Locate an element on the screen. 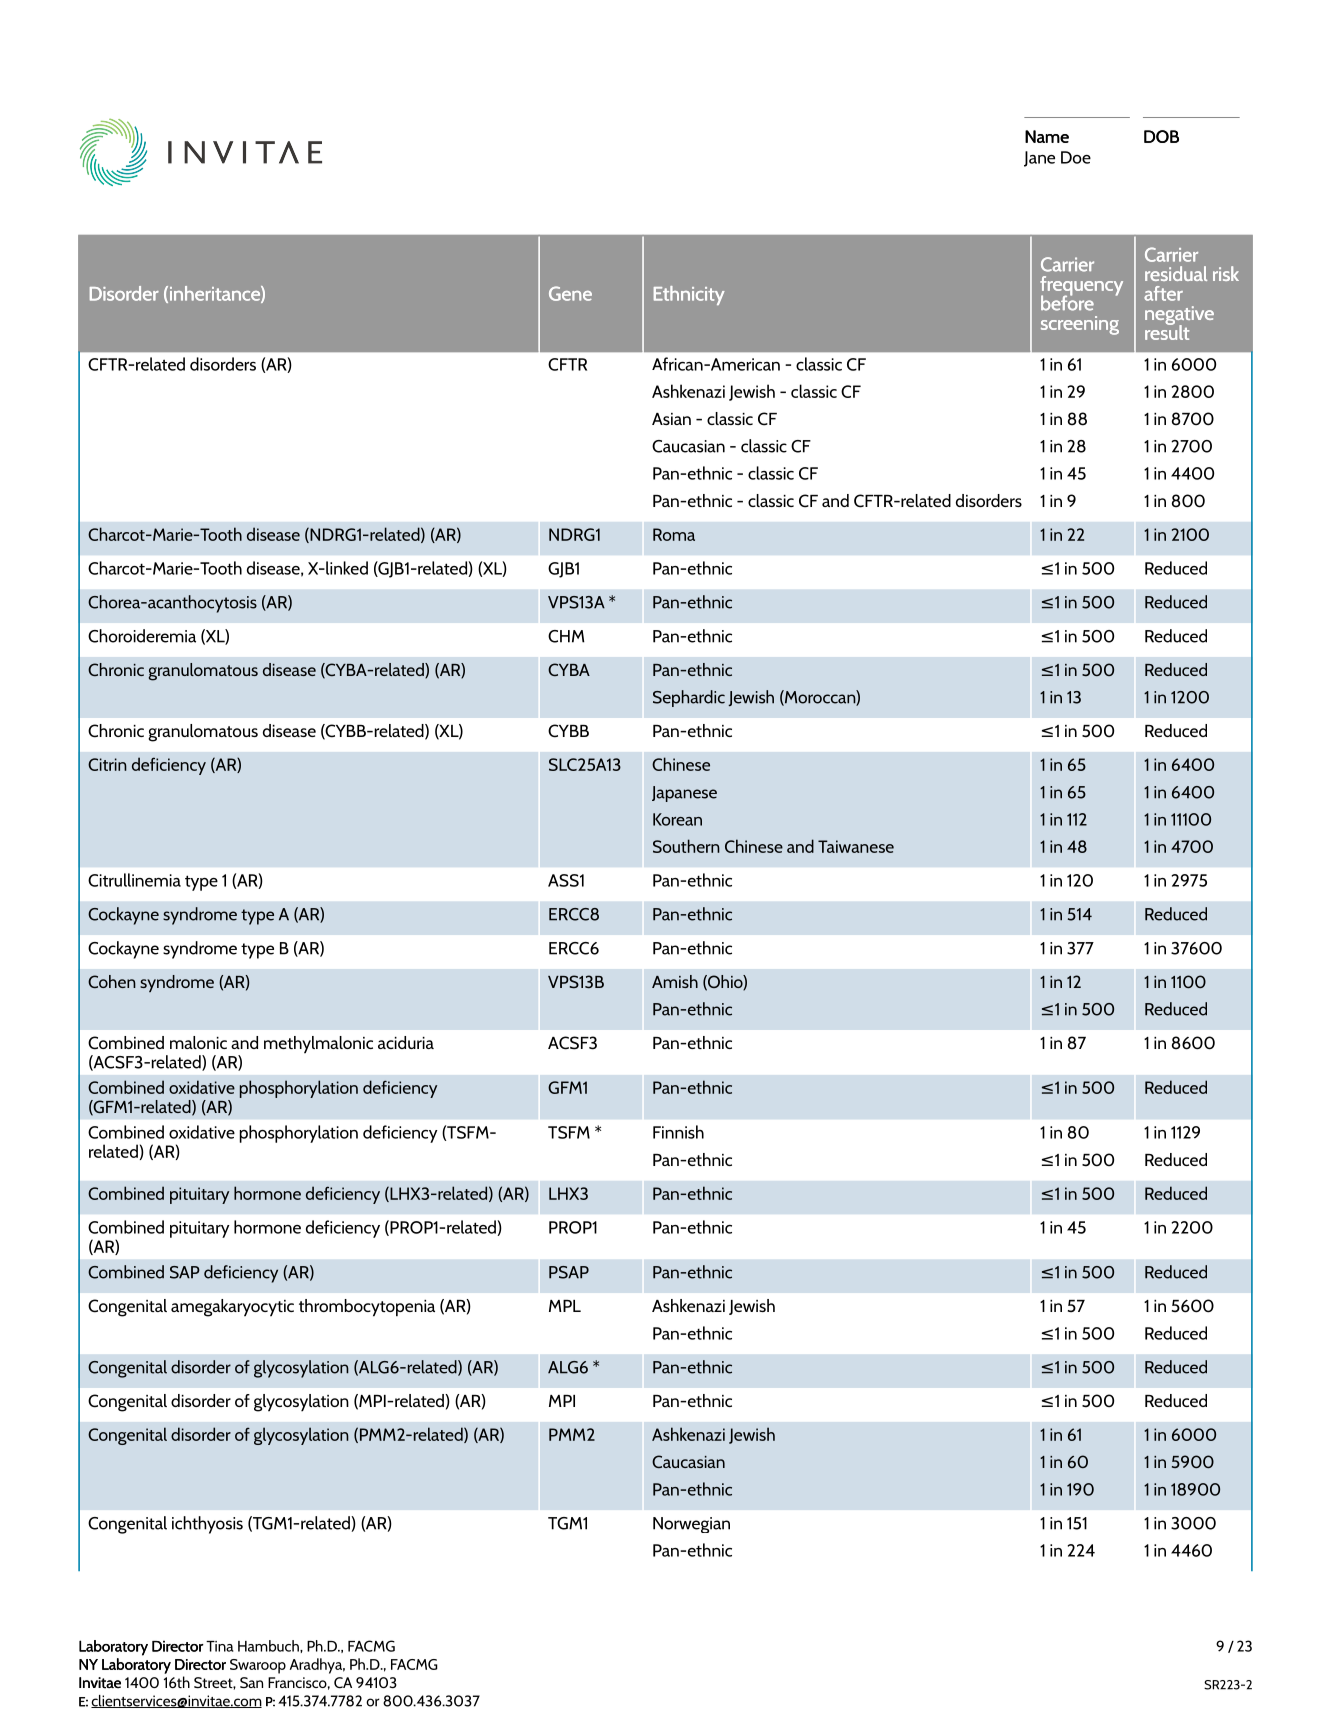 Image resolution: width=1331 pixels, height=1722 pixels. MPL is located at coordinates (565, 1306).
